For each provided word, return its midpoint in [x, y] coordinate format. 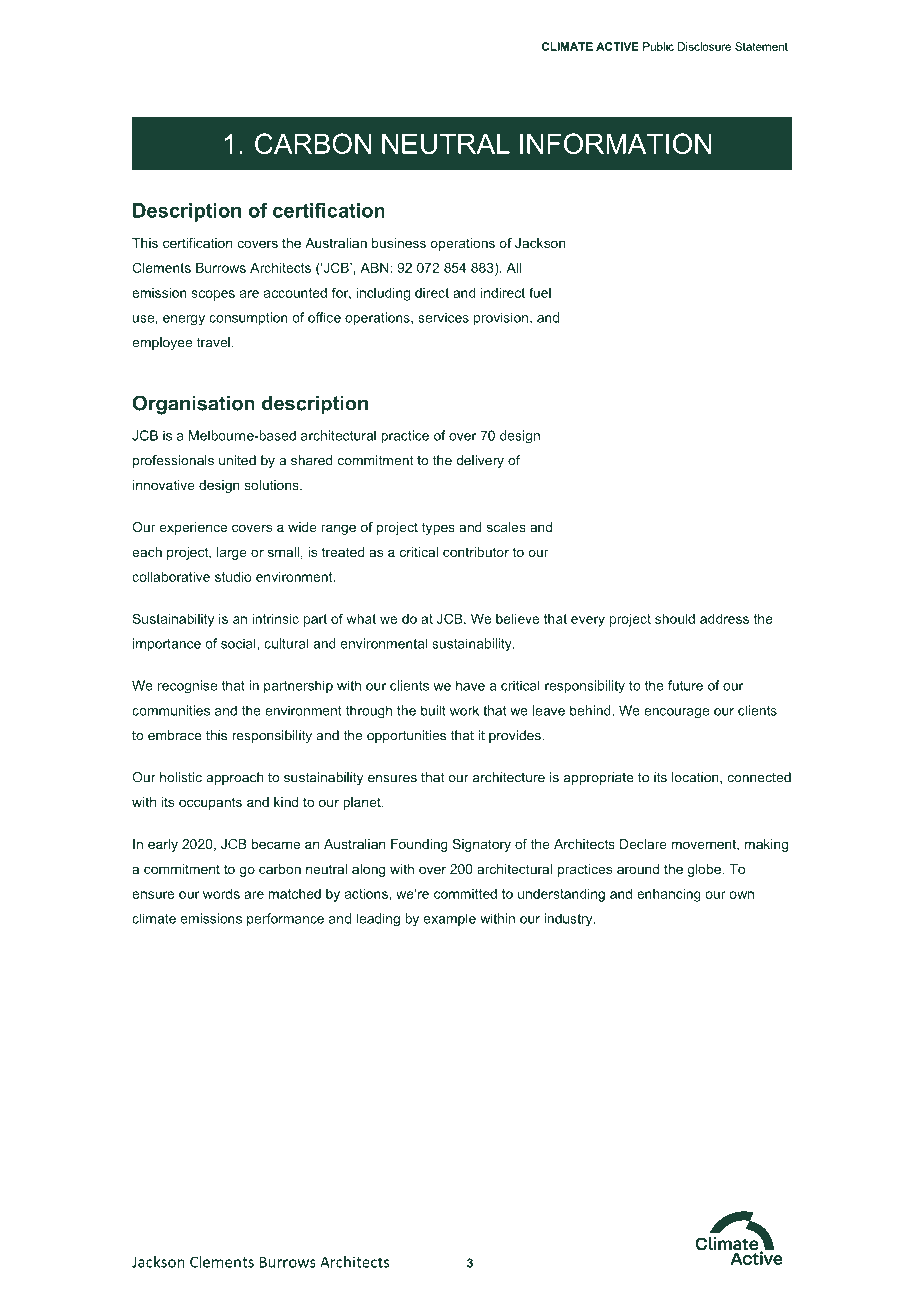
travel [213, 342]
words [221, 893]
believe [517, 618]
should [675, 618]
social [239, 643]
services [443, 317]
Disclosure [704, 46]
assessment [647, 318]
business [399, 243]
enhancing [669, 895]
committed [465, 894]
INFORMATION [615, 143]
